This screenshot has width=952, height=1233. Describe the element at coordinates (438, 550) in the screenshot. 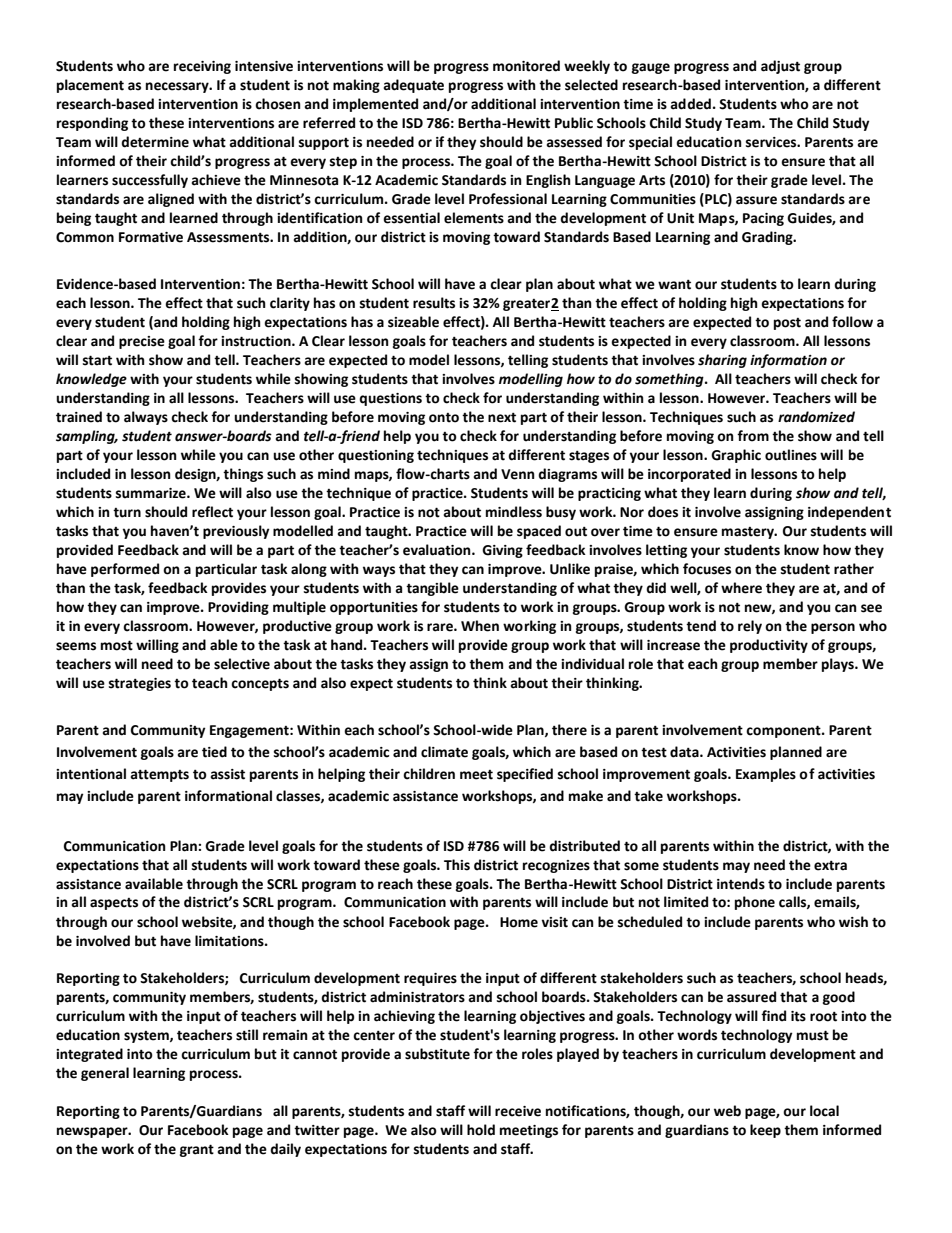

I see `evaluation` at that location.
